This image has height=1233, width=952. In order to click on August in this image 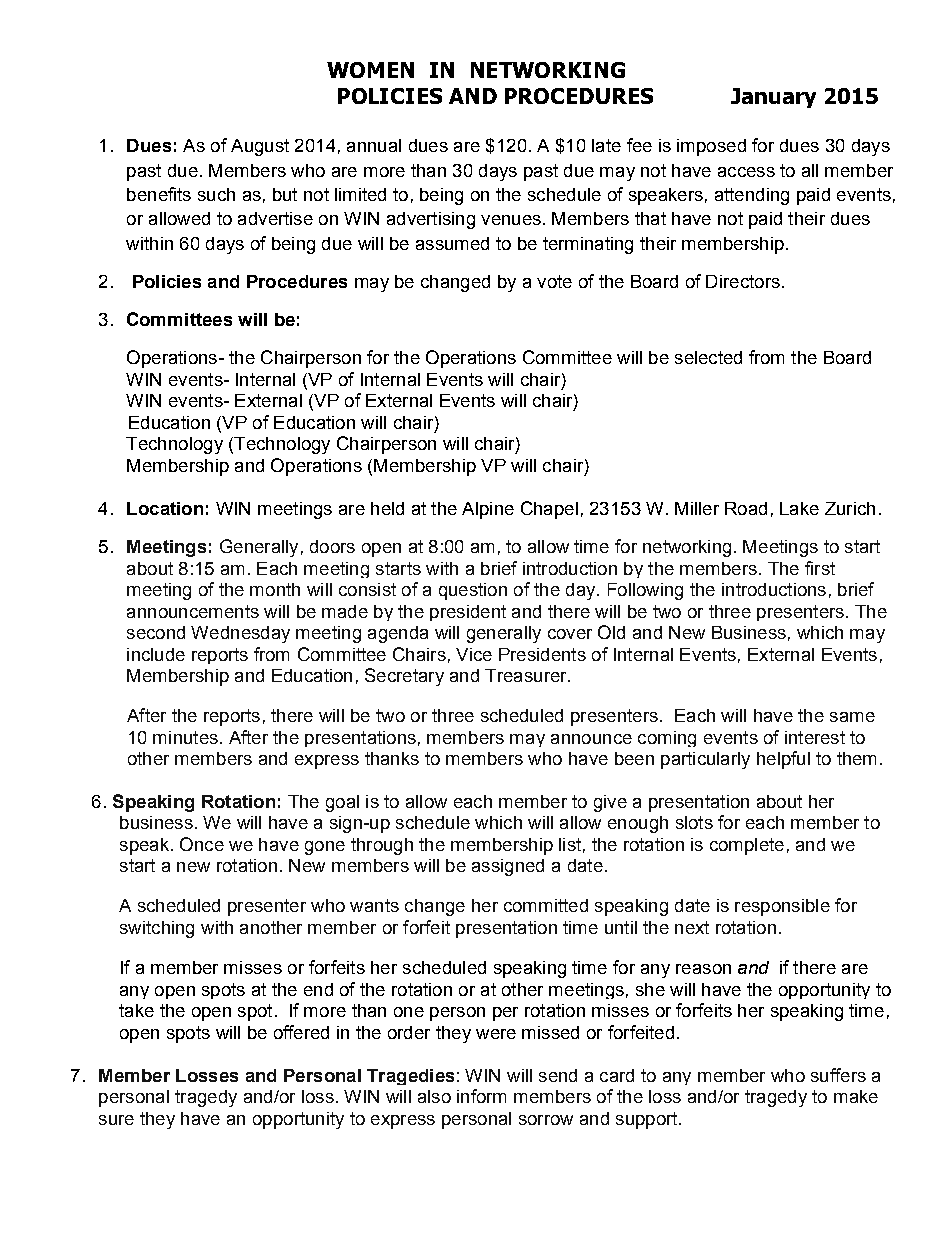, I will do `click(260, 147)`.
